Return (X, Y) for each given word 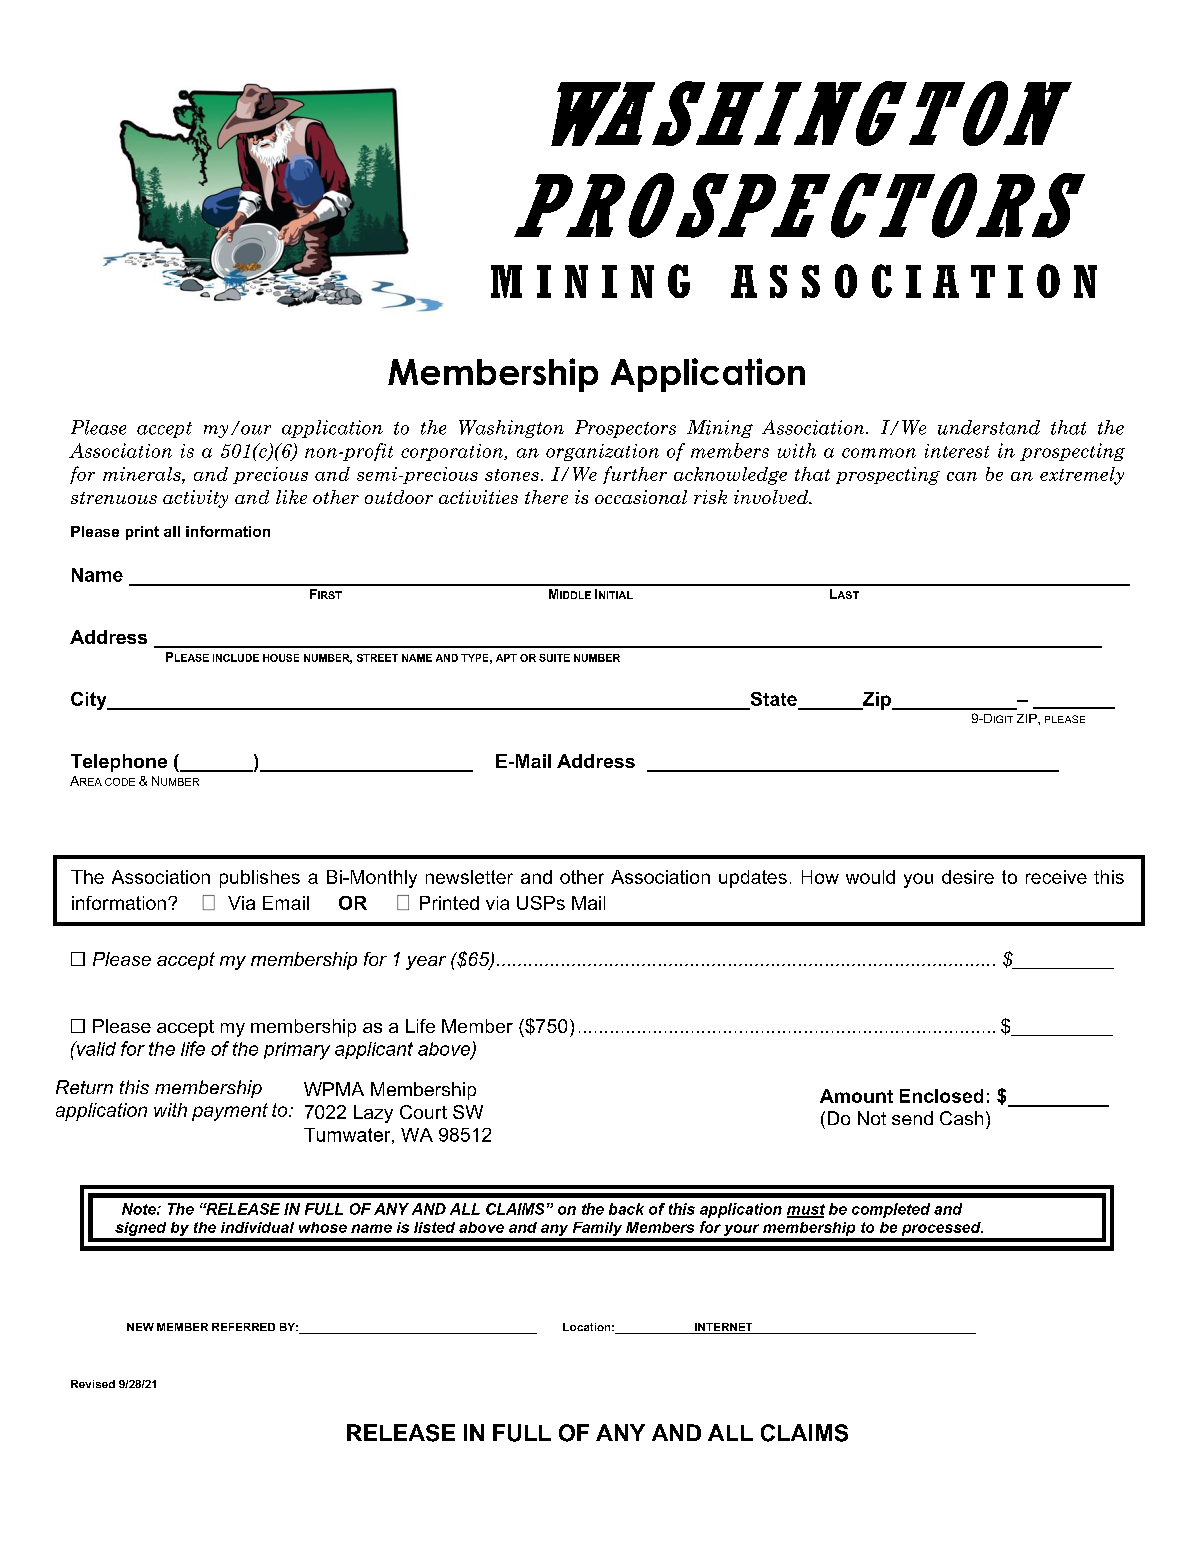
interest (957, 451)
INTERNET (724, 1328)
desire (968, 877)
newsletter (469, 877)
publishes (260, 879)
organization (602, 452)
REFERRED (243, 1327)
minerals (143, 474)
